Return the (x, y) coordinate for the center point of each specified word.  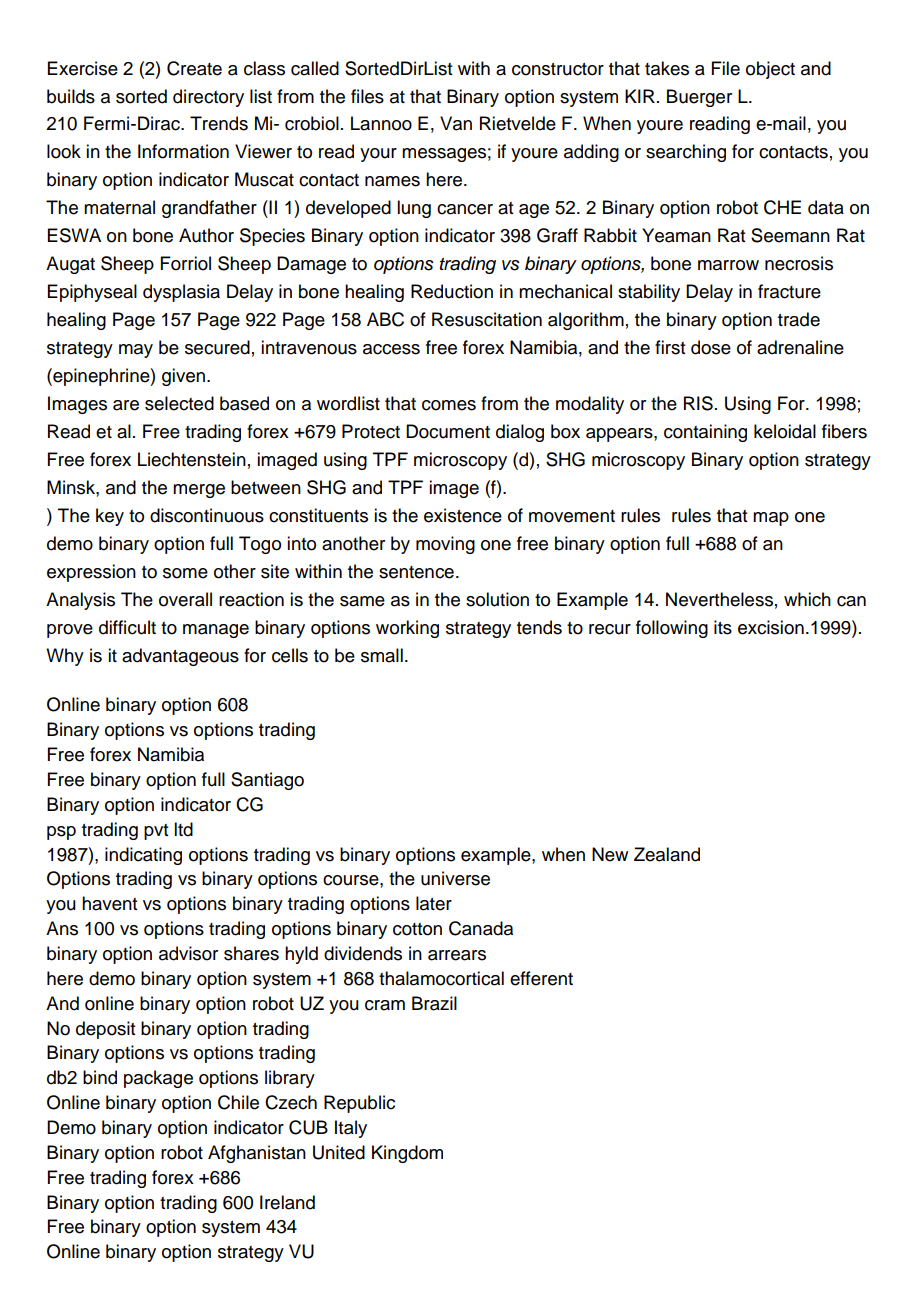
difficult (127, 627)
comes (449, 405)
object (770, 70)
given (183, 377)
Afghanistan (257, 1154)
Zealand (667, 854)
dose (711, 347)
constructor (558, 69)
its (723, 627)
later (434, 903)
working (407, 629)
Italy (351, 1129)
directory (208, 98)
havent (109, 903)
